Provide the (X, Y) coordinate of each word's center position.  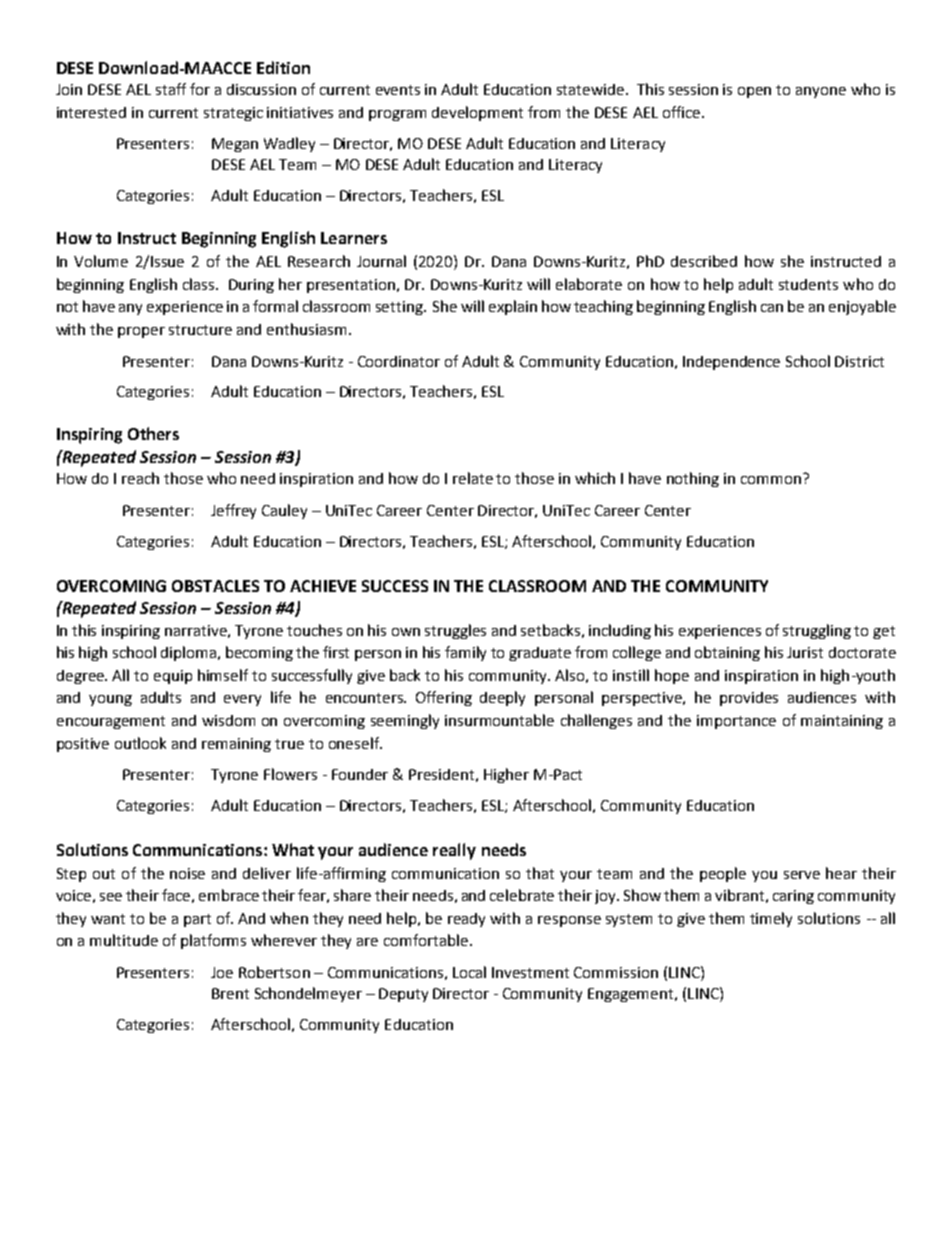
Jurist (805, 652)
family (465, 653)
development (477, 113)
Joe (222, 972)
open (754, 92)
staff (171, 89)
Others (153, 433)
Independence (731, 363)
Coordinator (399, 361)
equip (173, 677)
